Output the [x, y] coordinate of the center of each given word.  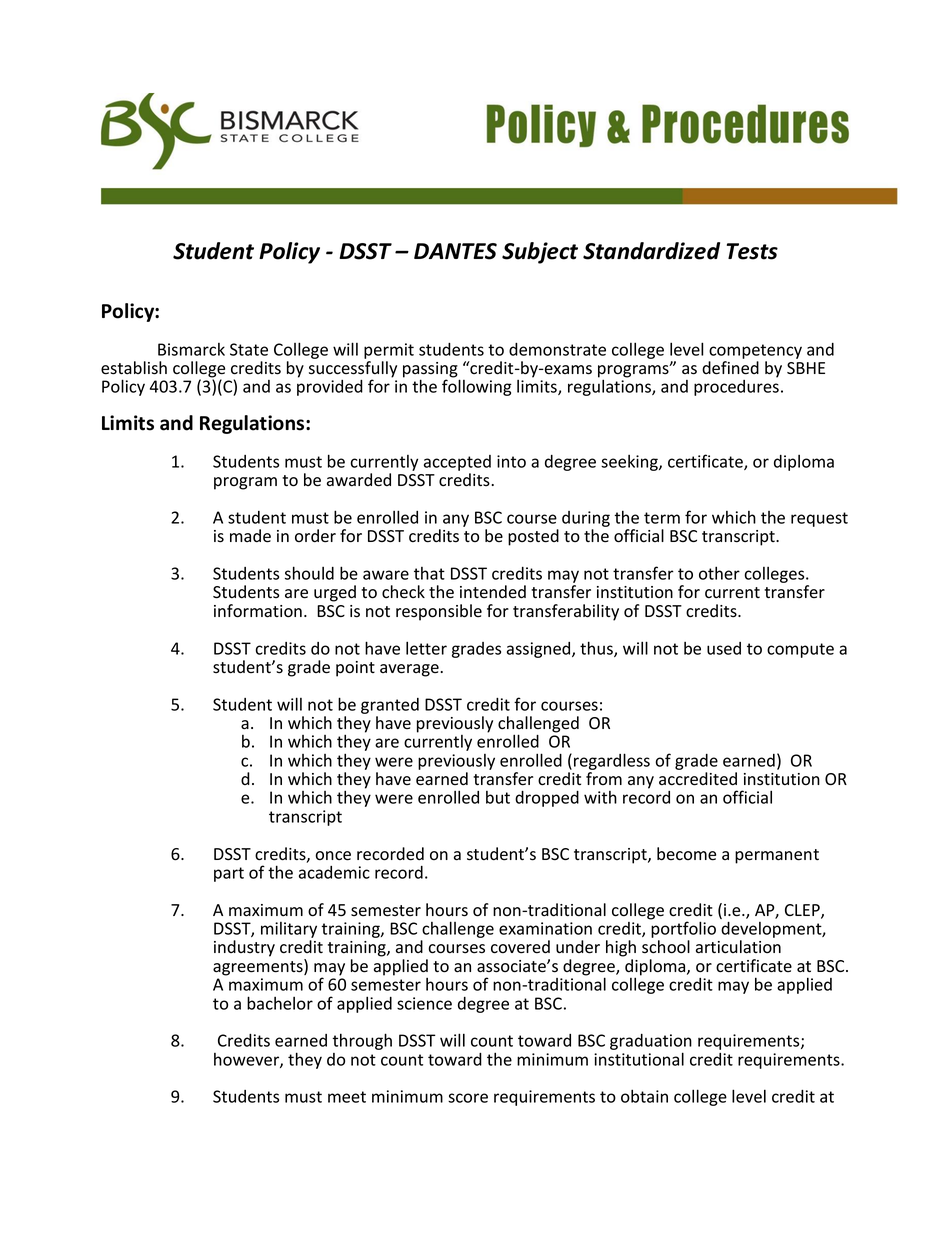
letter [426, 648]
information [258, 611]
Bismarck [191, 349]
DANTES [455, 251]
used [724, 648]
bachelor [280, 1003]
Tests [752, 251]
